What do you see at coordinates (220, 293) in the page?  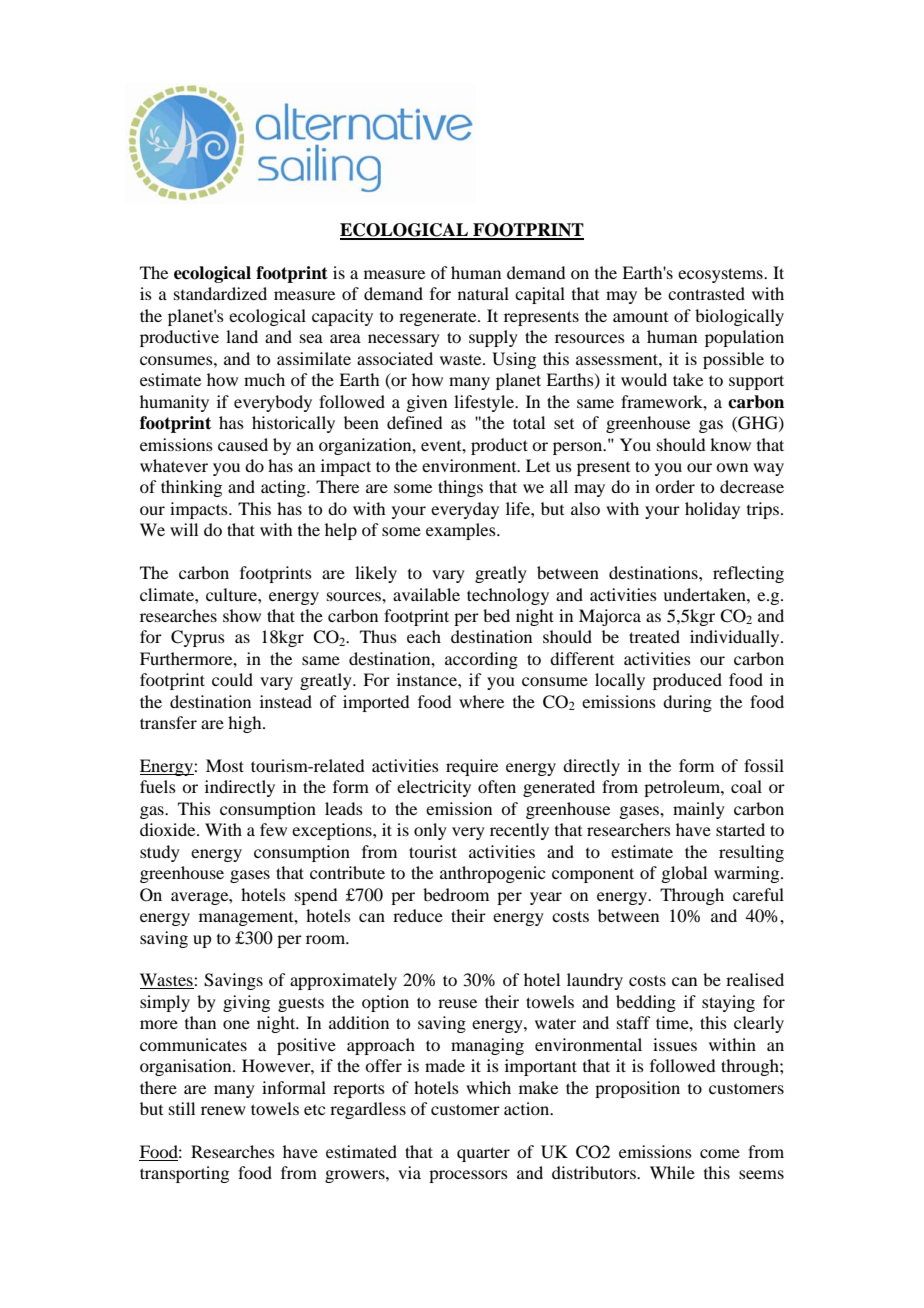 I see `standardized` at bounding box center [220, 293].
